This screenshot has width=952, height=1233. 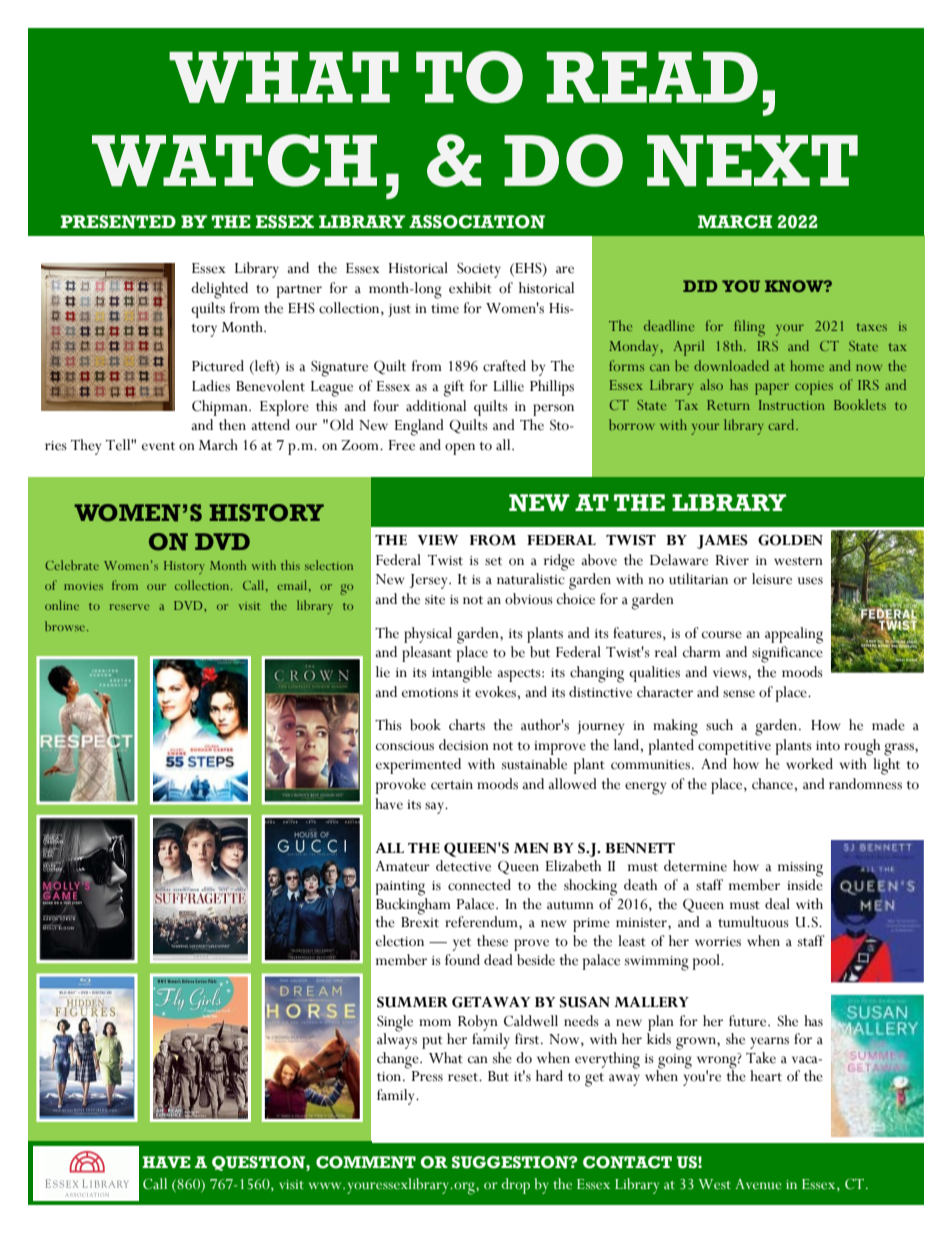 What do you see at coordinates (515, 1186) in the screenshot?
I see `drop` at bounding box center [515, 1186].
